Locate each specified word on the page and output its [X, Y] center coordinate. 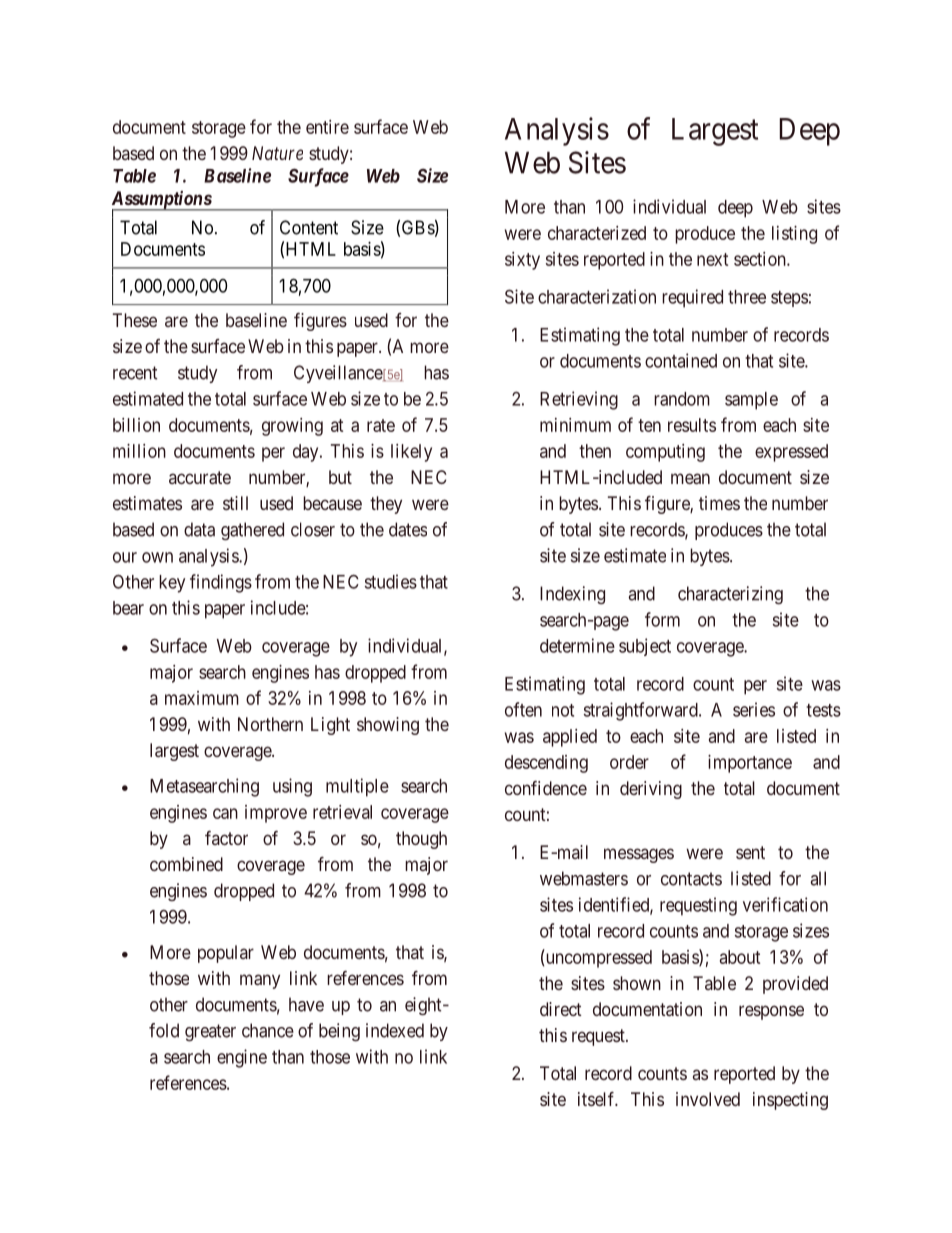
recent [135, 373]
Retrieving [579, 400]
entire [327, 127]
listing [794, 235]
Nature [277, 153]
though [421, 840]
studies [391, 581]
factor [226, 838]
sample [751, 401]
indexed [395, 1030]
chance [268, 1030]
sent [750, 852]
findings [221, 583]
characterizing [730, 595]
